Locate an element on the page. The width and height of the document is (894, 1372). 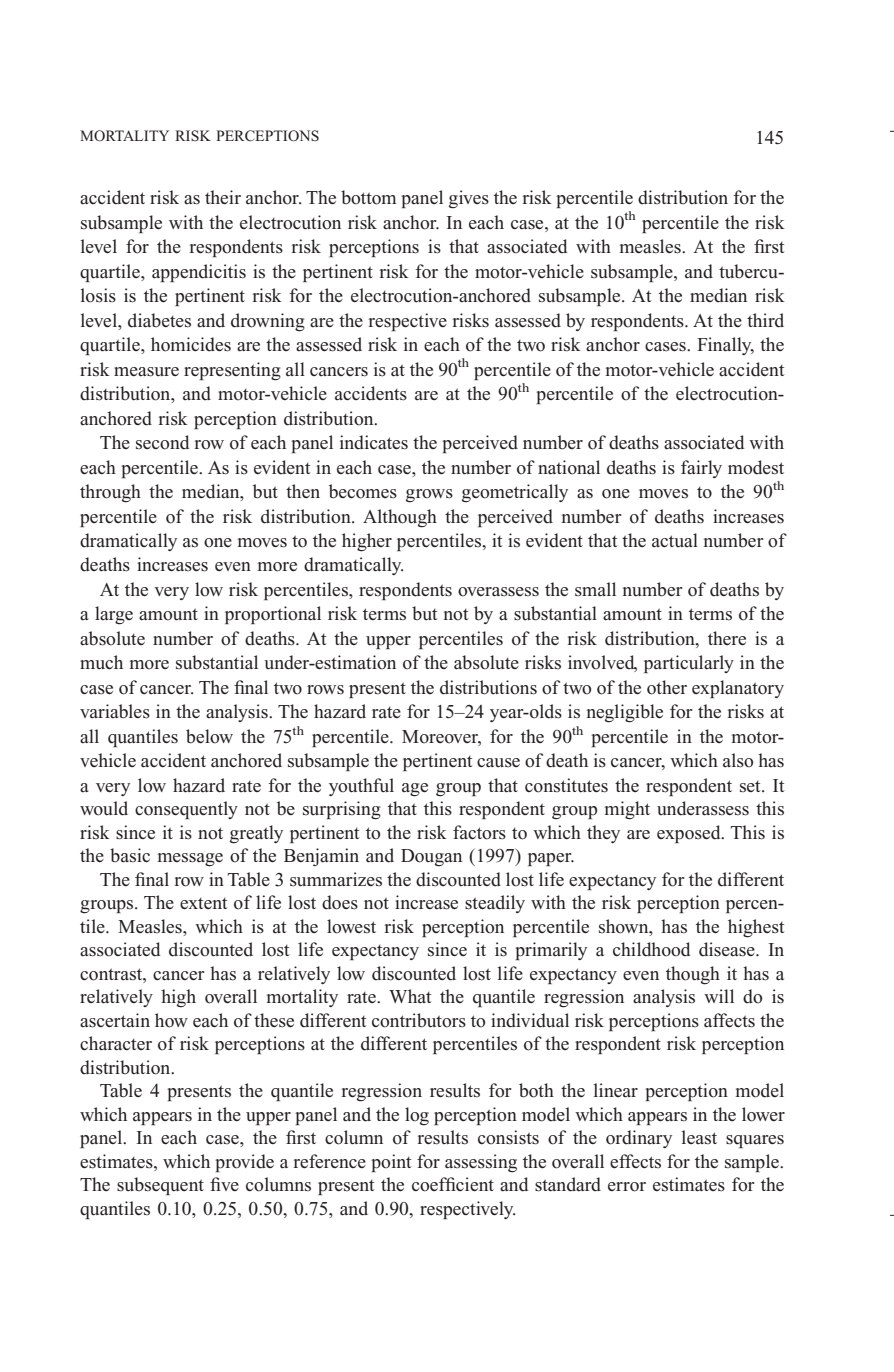
steadily is located at coordinates (495, 904).
